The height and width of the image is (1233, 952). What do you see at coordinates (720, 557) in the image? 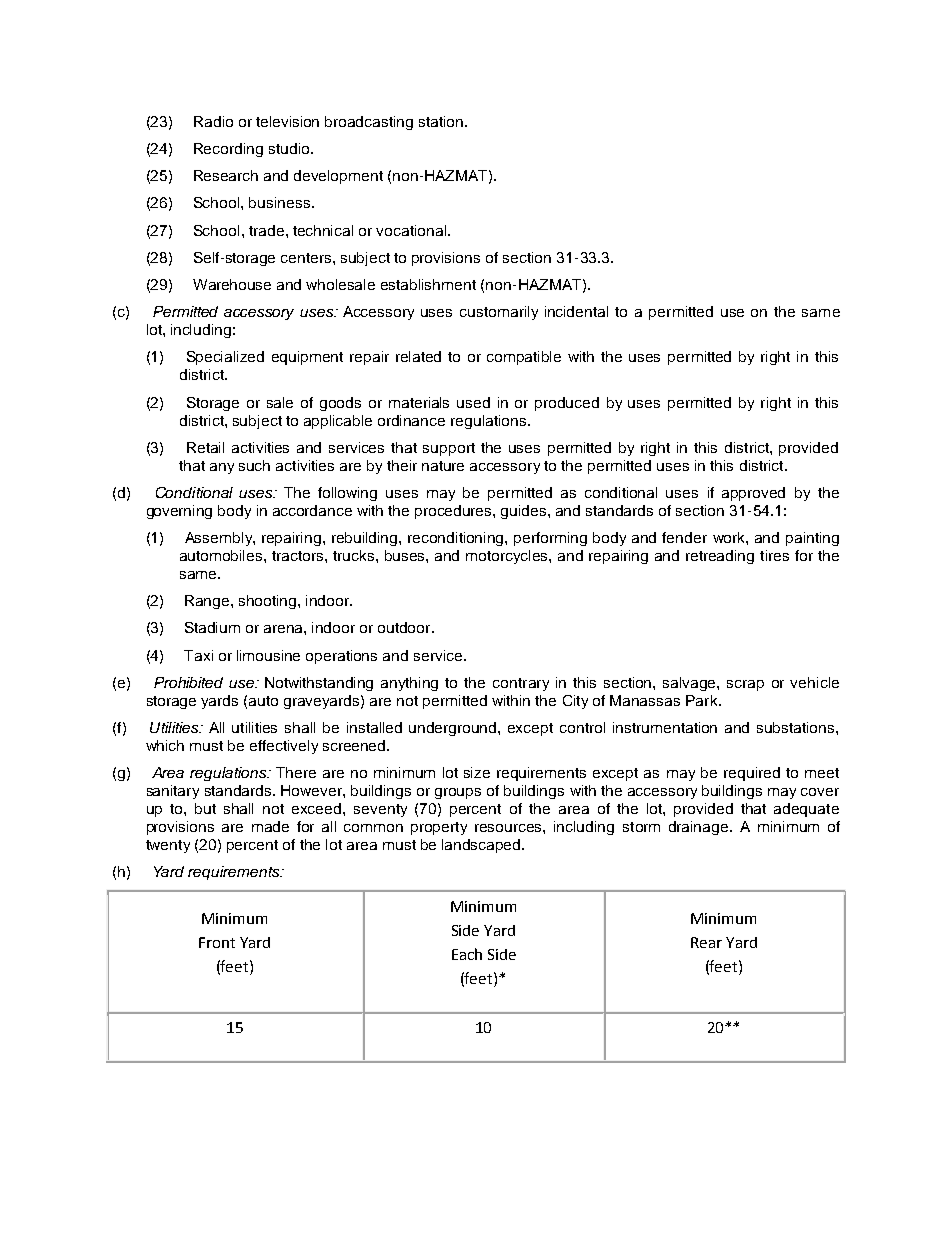
I see `retreading` at bounding box center [720, 557].
